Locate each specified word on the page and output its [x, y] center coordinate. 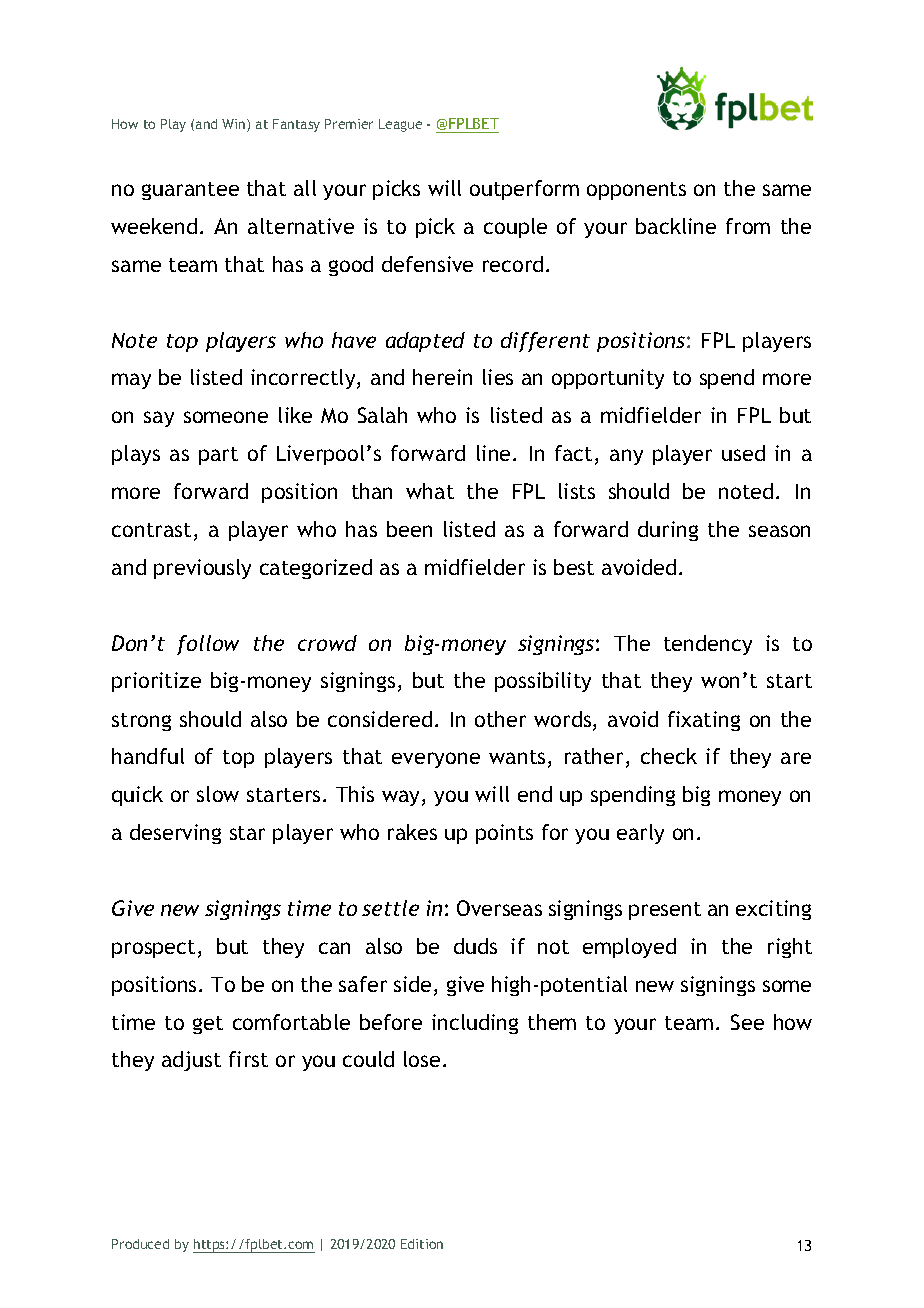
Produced [140, 1244]
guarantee [190, 191]
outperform [524, 190]
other [500, 719]
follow [208, 645]
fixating [704, 721]
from [748, 226]
